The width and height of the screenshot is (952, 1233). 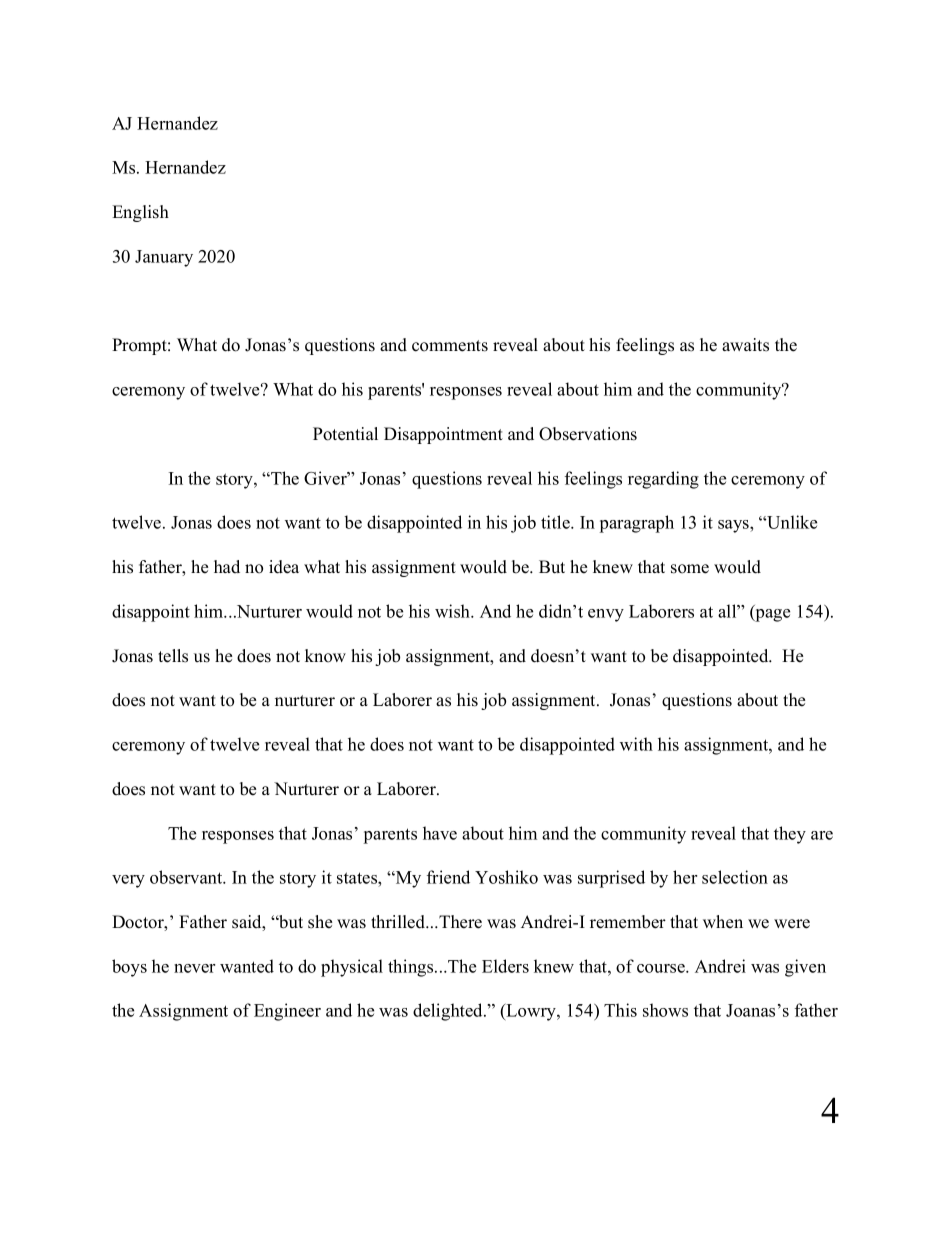 What do you see at coordinates (173, 656) in the screenshot?
I see `tells` at bounding box center [173, 656].
